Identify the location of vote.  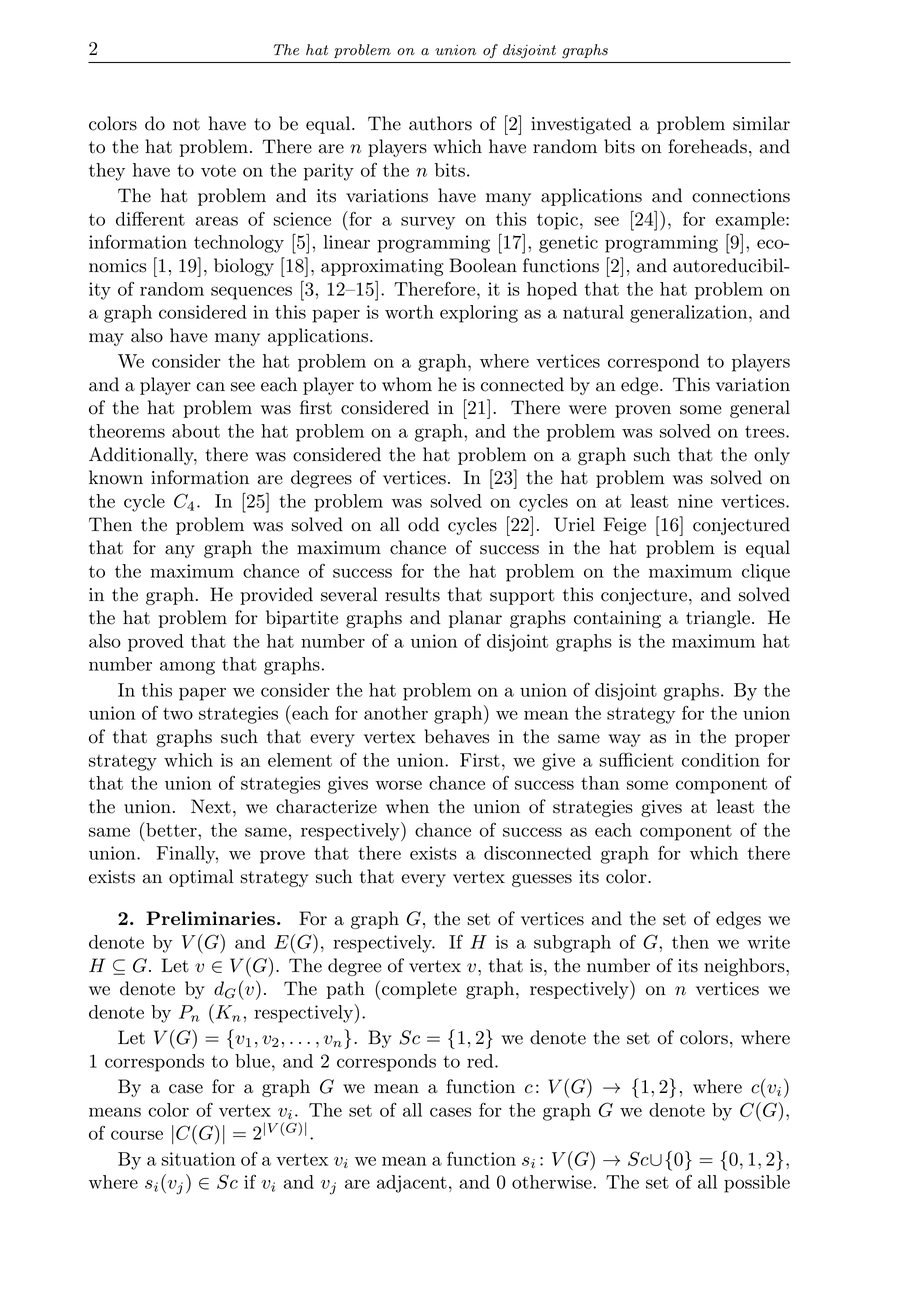
(218, 171).
